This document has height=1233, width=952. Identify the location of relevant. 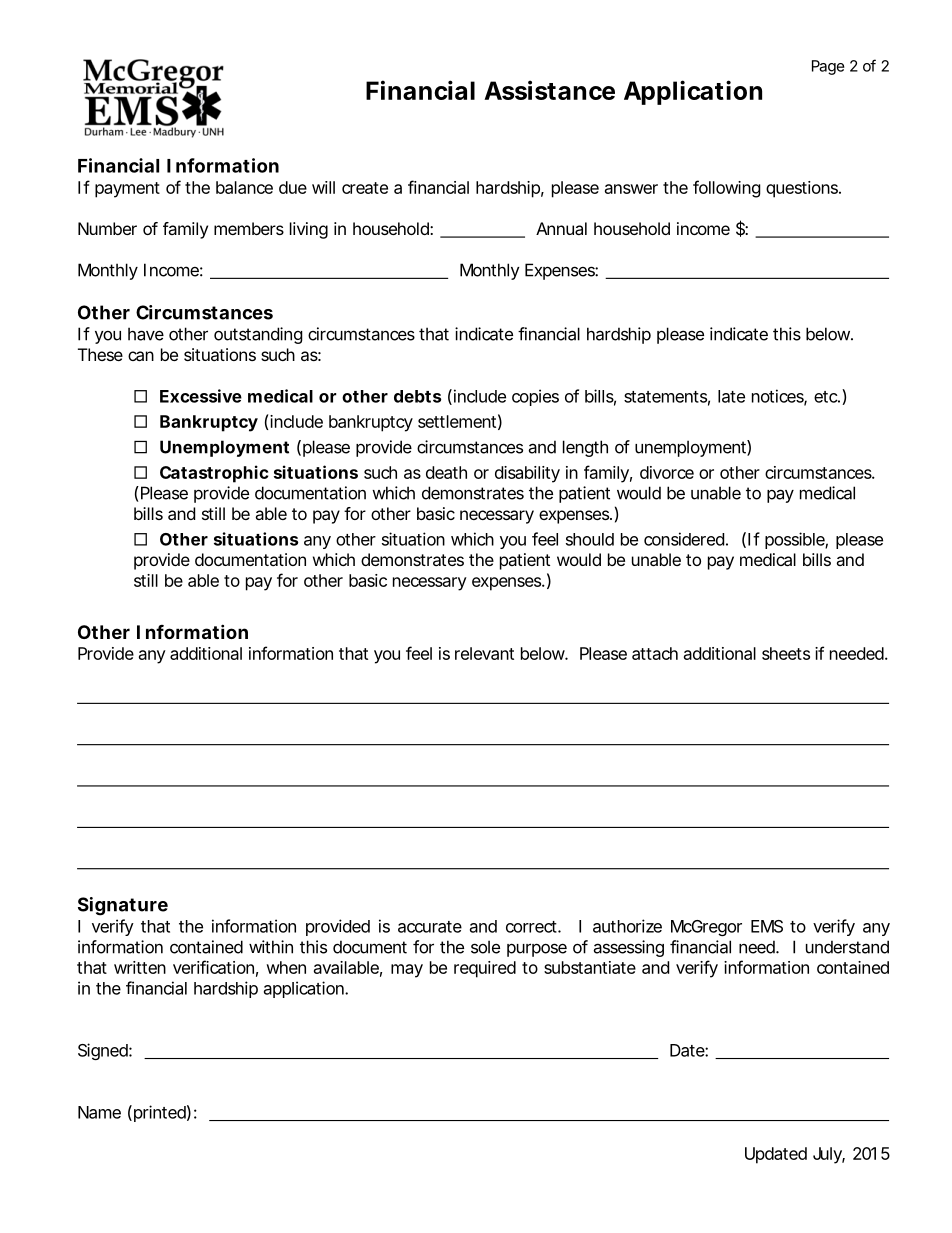
(484, 653).
